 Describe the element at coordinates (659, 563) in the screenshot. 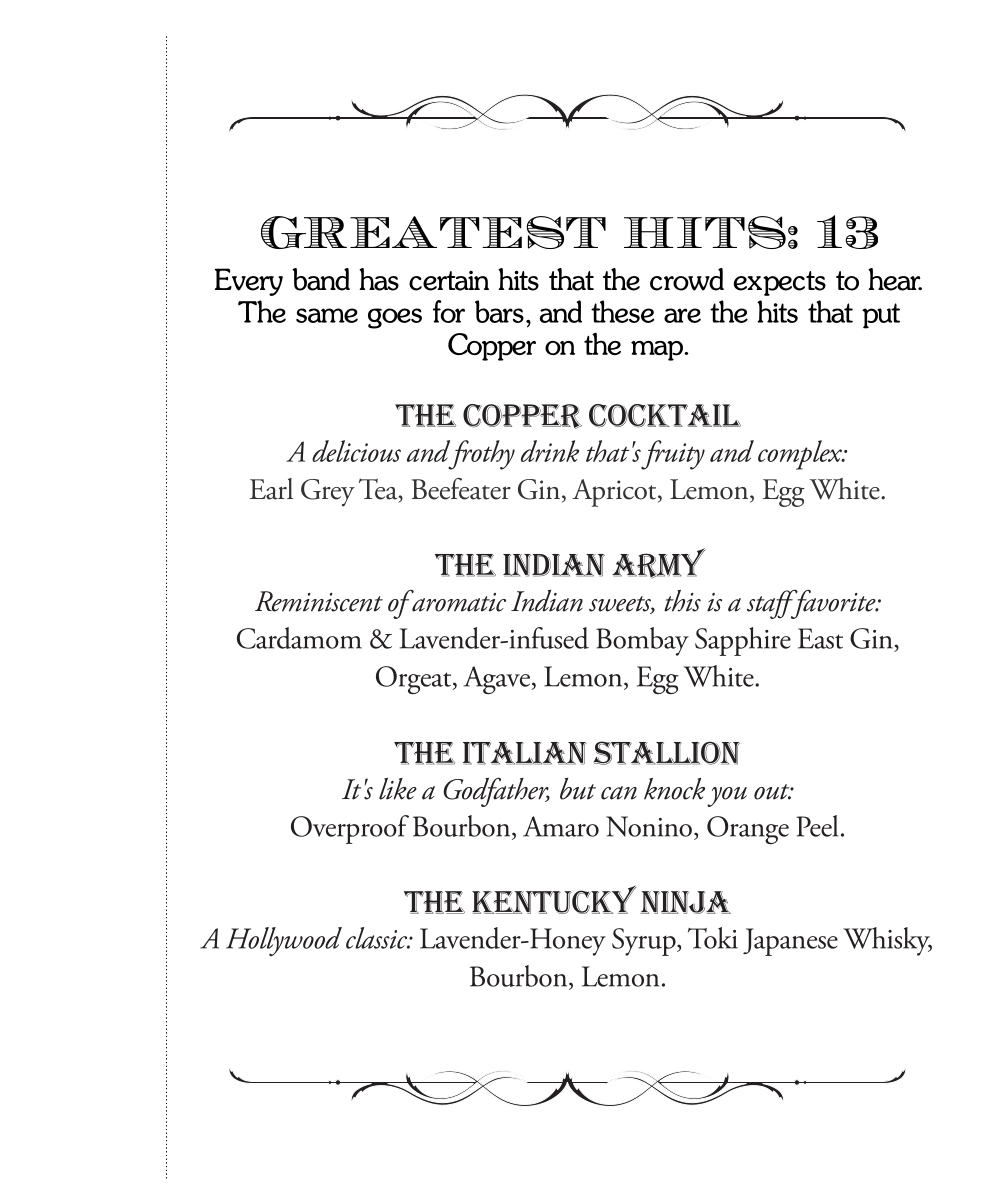

I see `ARMY` at that location.
